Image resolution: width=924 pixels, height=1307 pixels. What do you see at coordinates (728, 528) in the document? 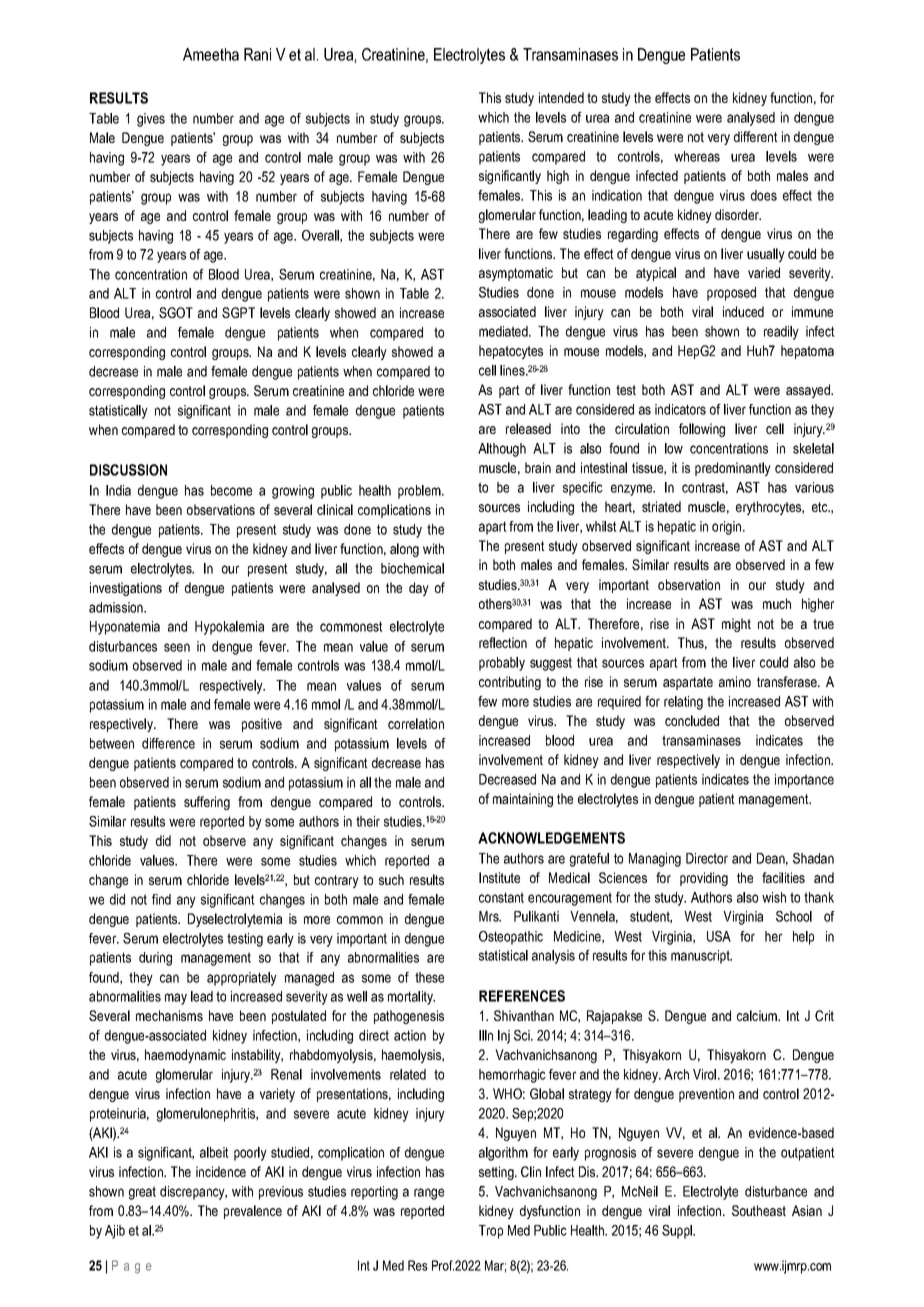
I see `origin` at bounding box center [728, 528].
